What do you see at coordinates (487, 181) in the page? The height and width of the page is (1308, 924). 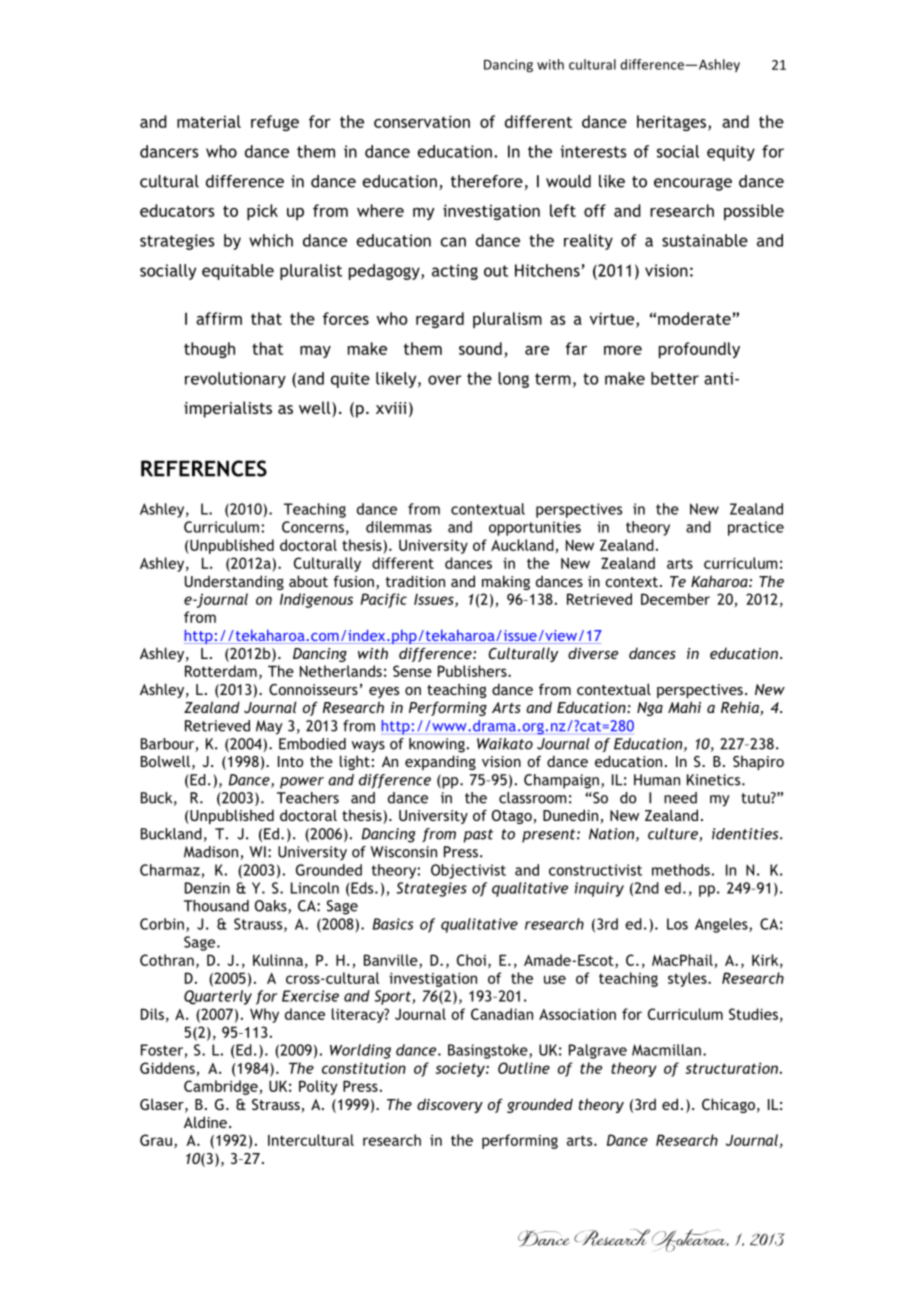 I see `therefore` at bounding box center [487, 181].
